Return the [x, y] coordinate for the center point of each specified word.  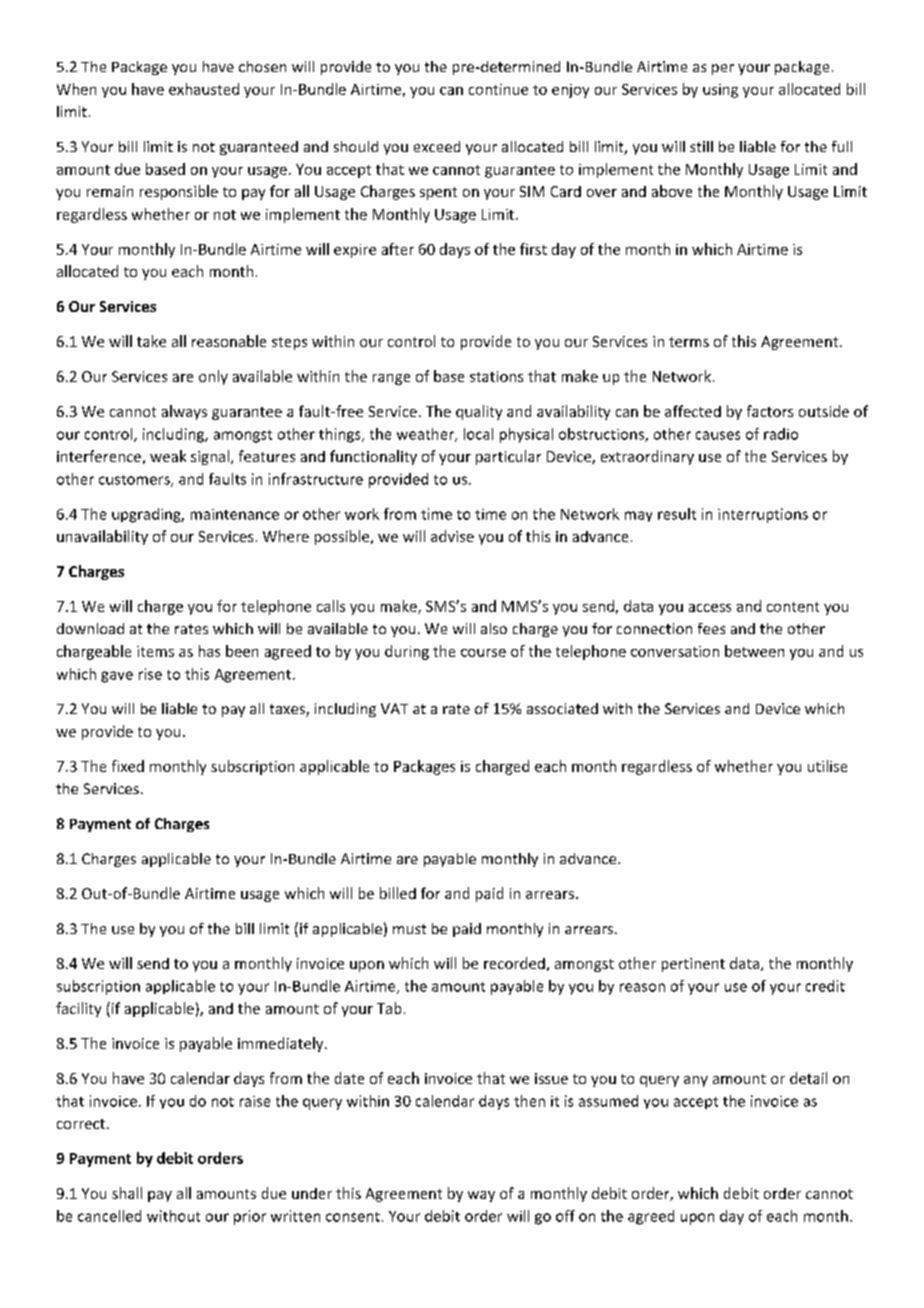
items [155, 651]
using [720, 91]
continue [498, 89]
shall [127, 1193]
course [483, 653]
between [754, 651]
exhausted [204, 89]
